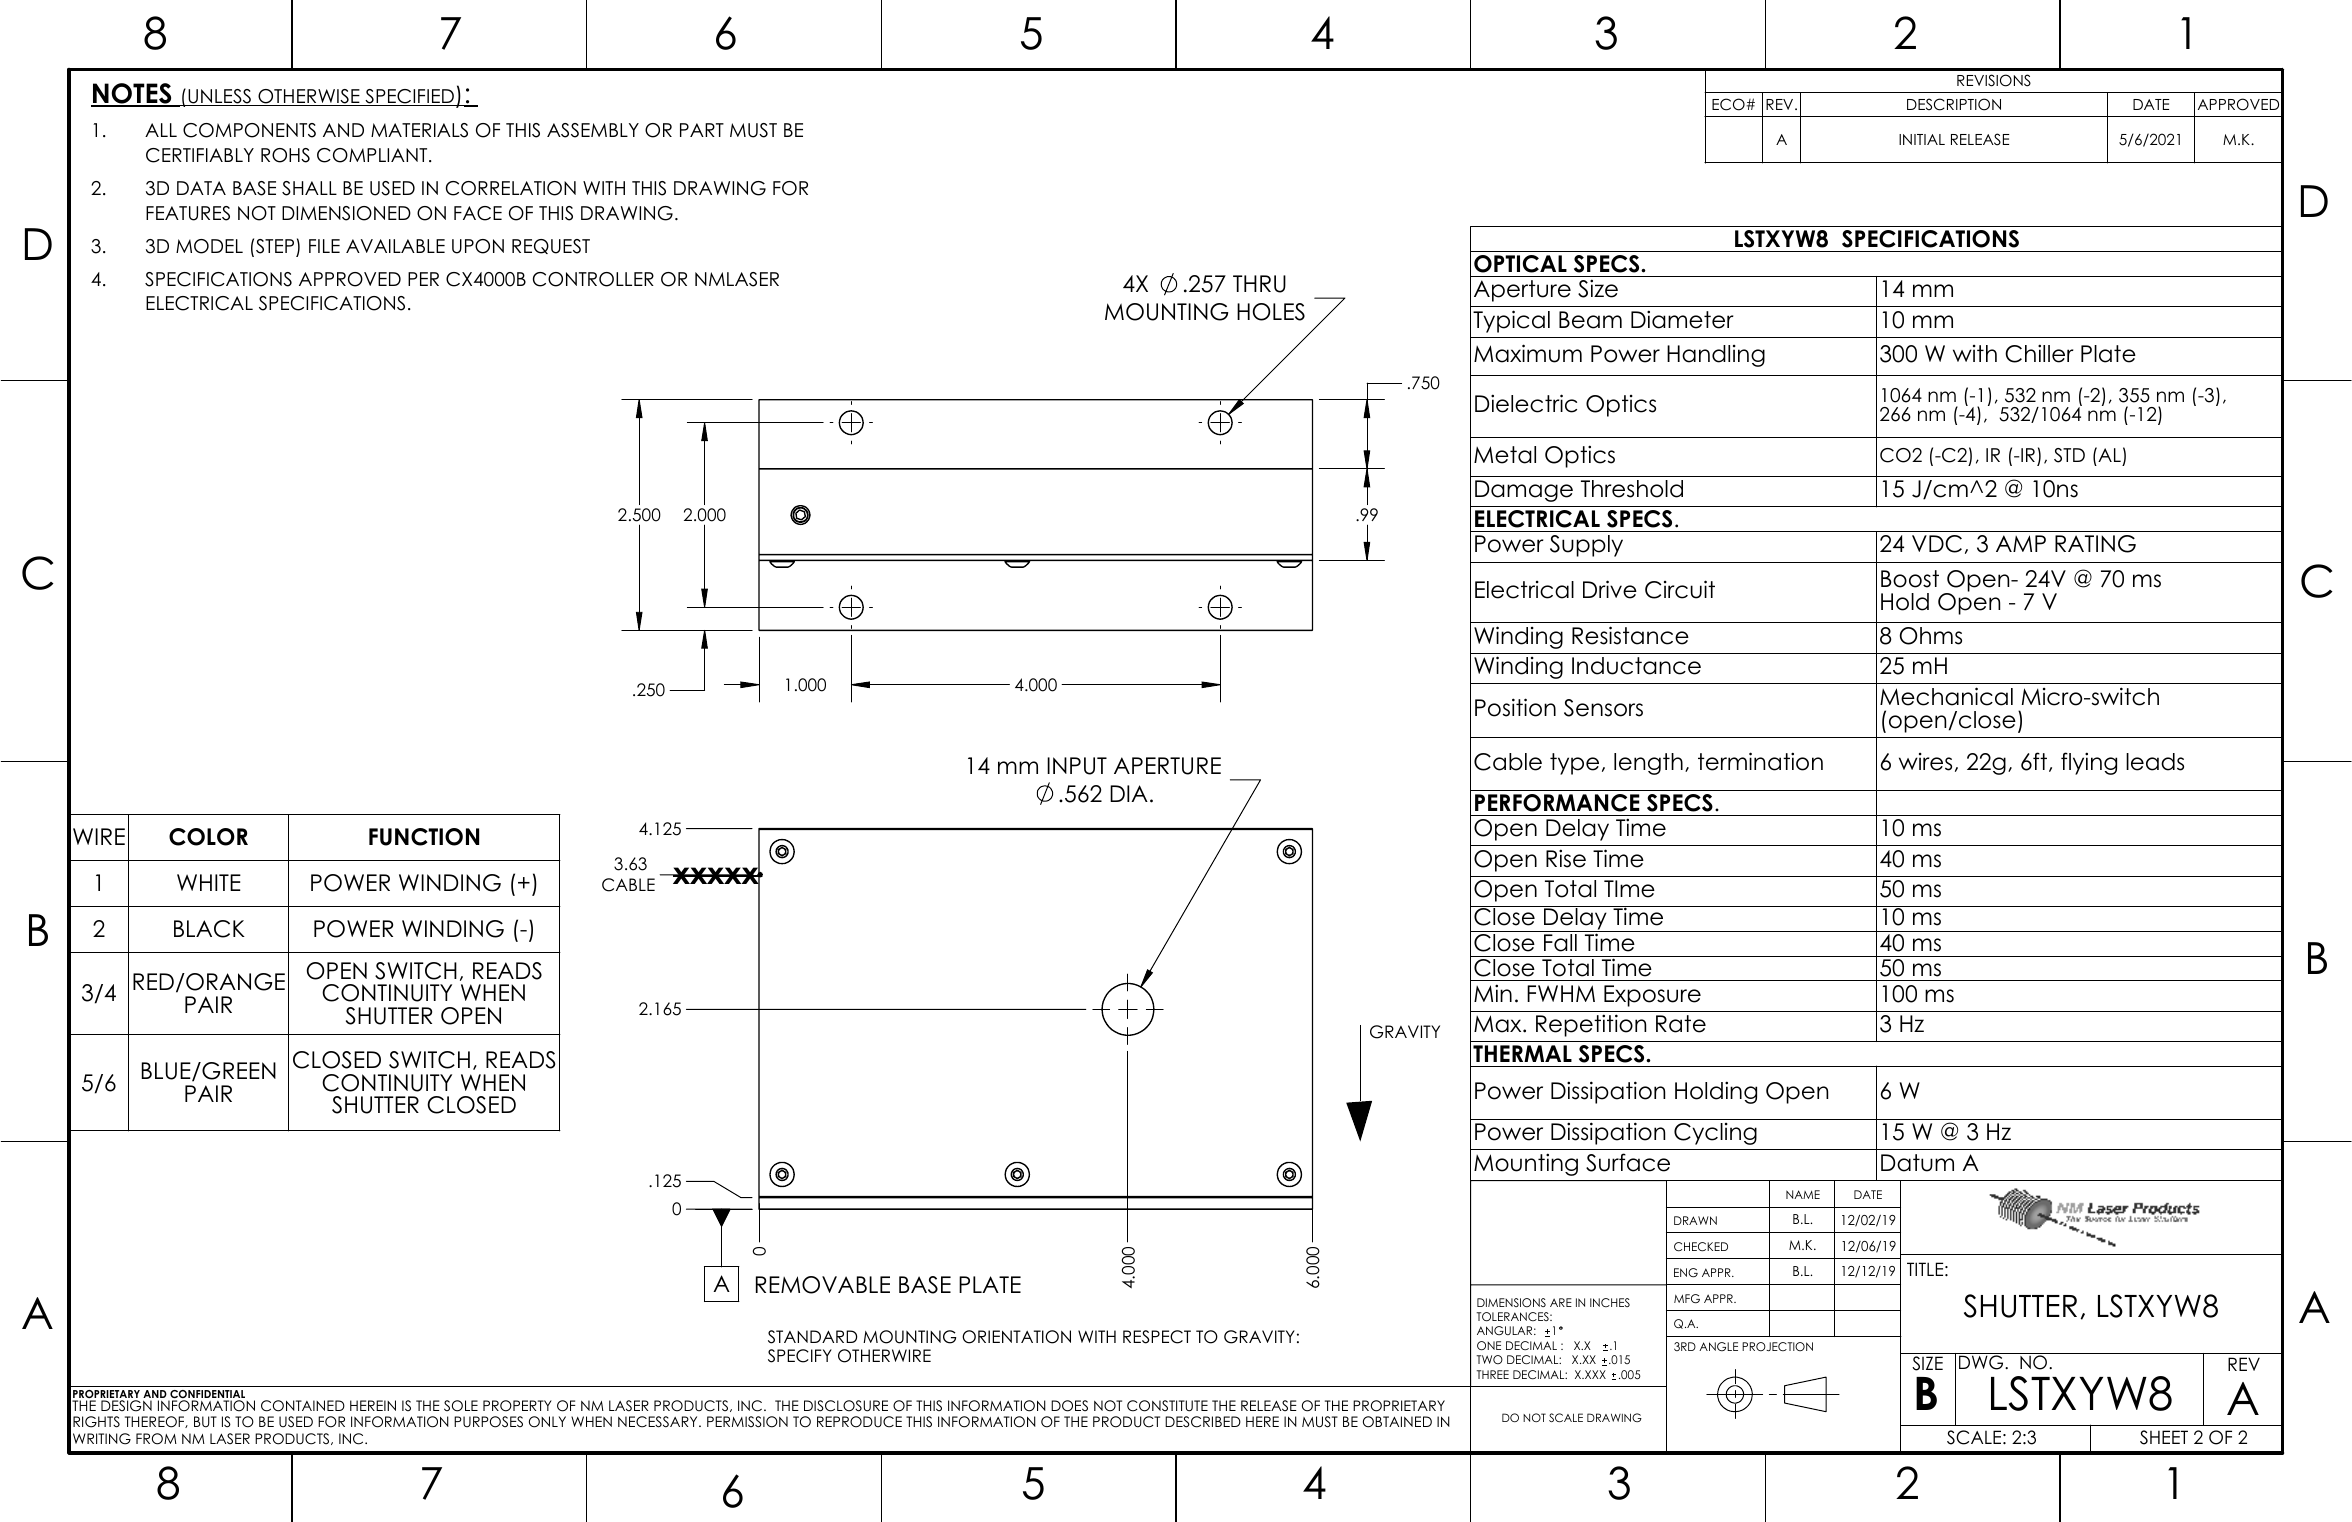  I want to click on PART, so click(702, 130).
